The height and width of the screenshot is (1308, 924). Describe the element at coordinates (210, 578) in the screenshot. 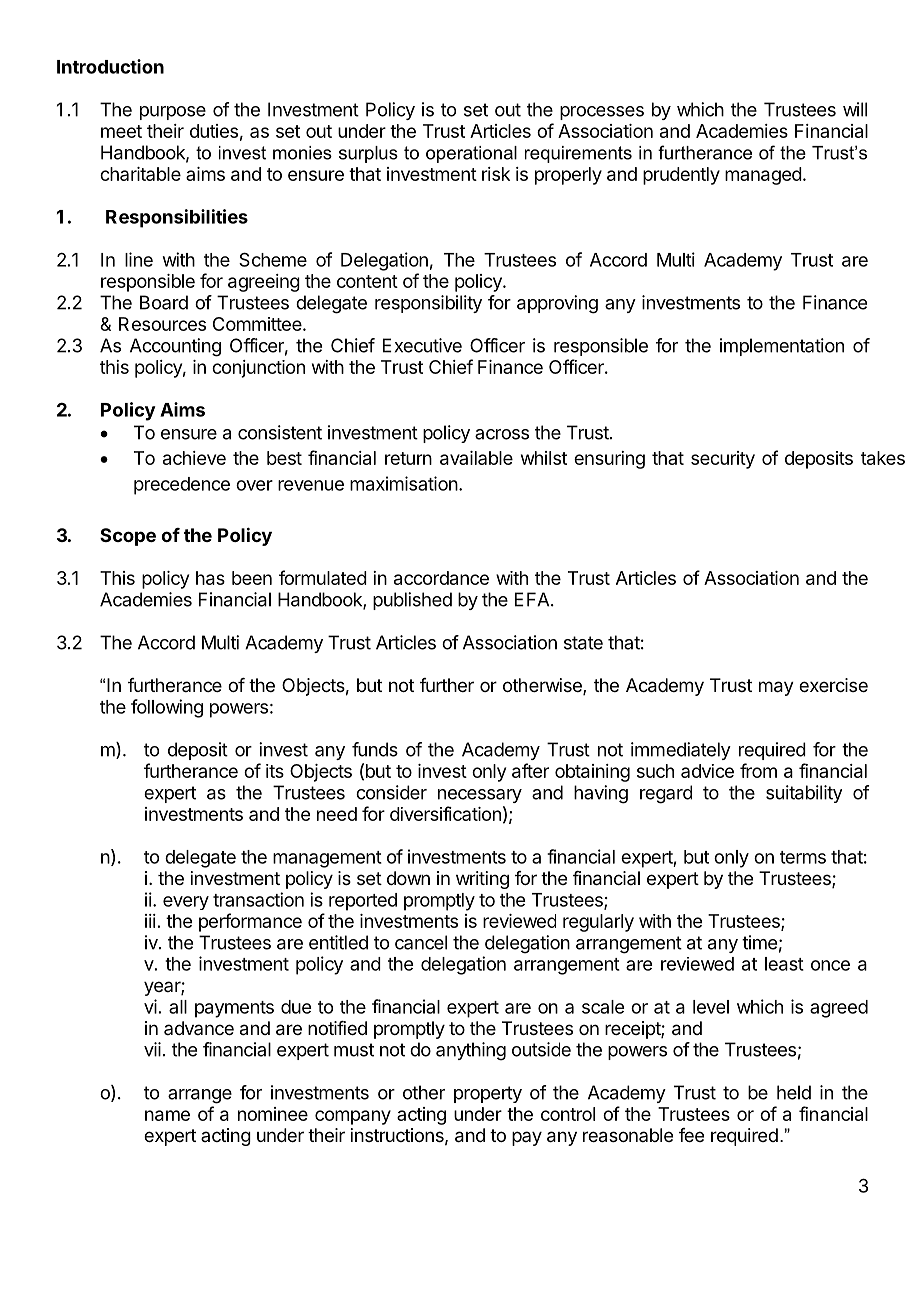

I see `has` at that location.
